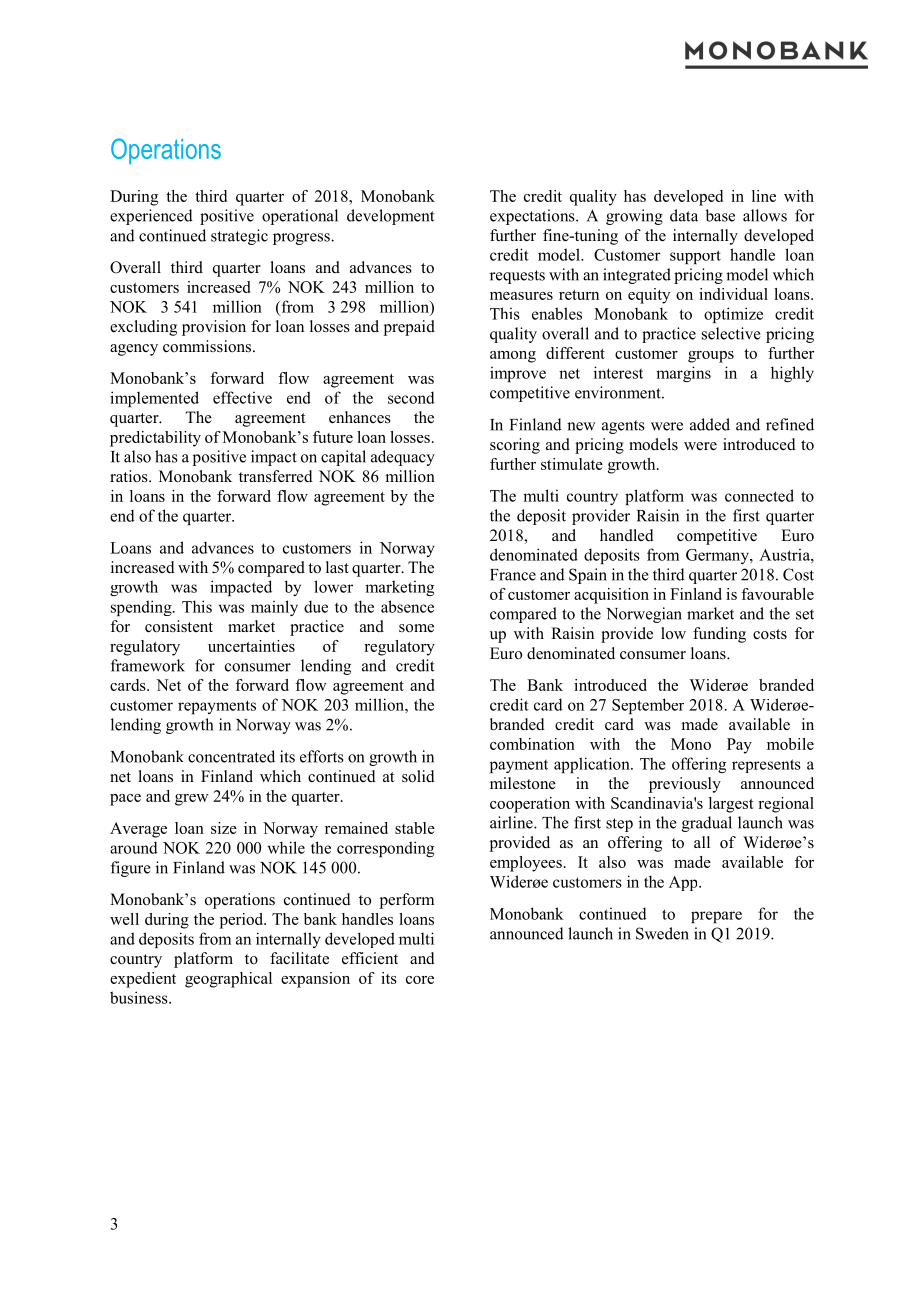 This screenshot has height=1308, width=924. What do you see at coordinates (515, 446) in the screenshot?
I see `scoring` at bounding box center [515, 446].
